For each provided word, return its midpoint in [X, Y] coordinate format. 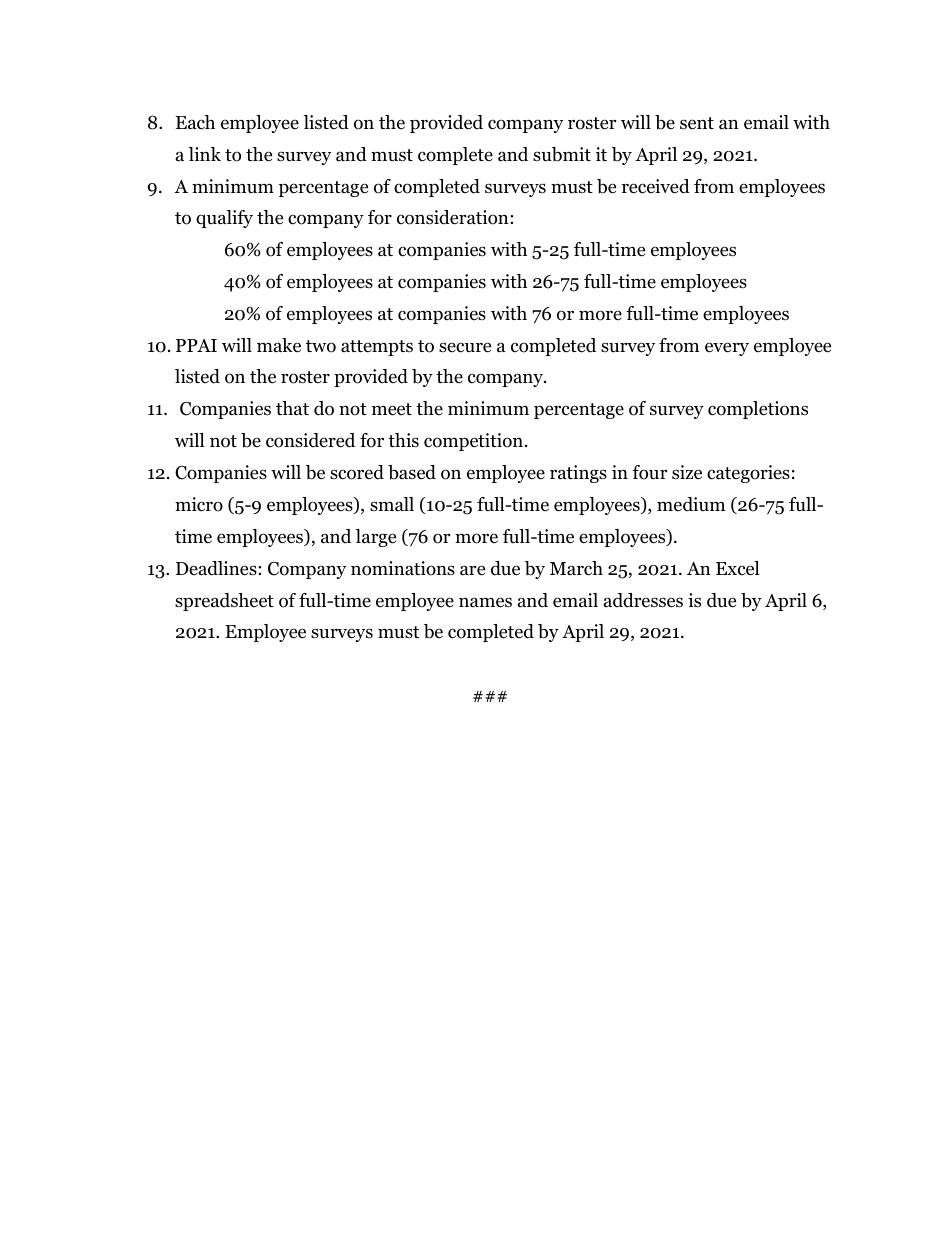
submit [562, 154]
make [279, 345]
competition [473, 442]
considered [310, 440]
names [485, 602]
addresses [643, 600]
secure [465, 347]
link [205, 154]
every [727, 349]
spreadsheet [224, 602]
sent [697, 123]
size [687, 472]
